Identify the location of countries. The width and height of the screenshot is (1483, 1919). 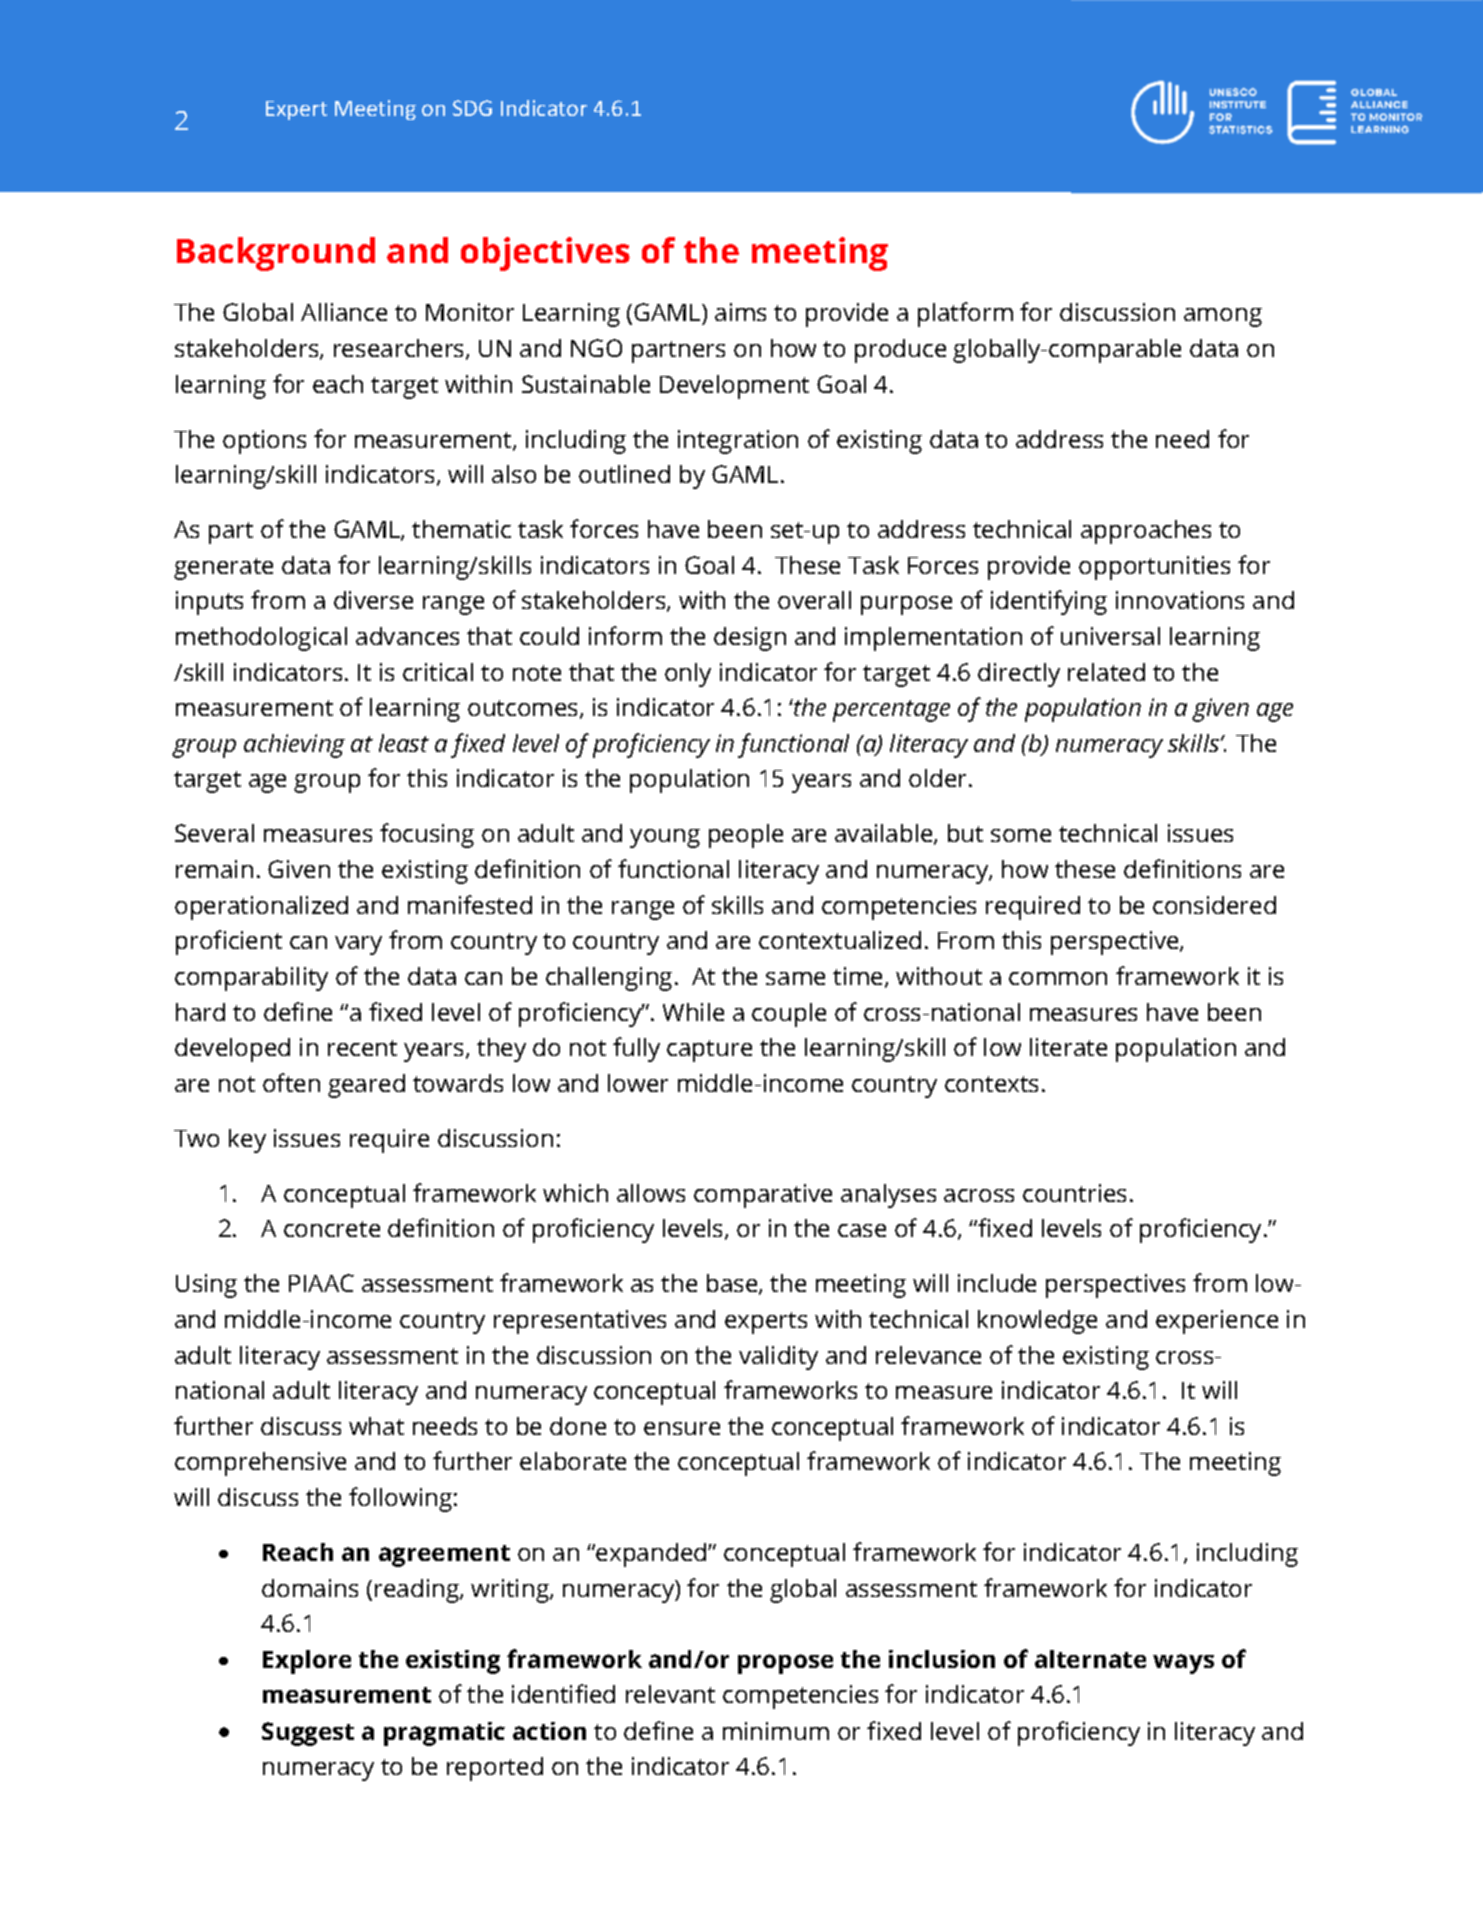
(1074, 1193).
